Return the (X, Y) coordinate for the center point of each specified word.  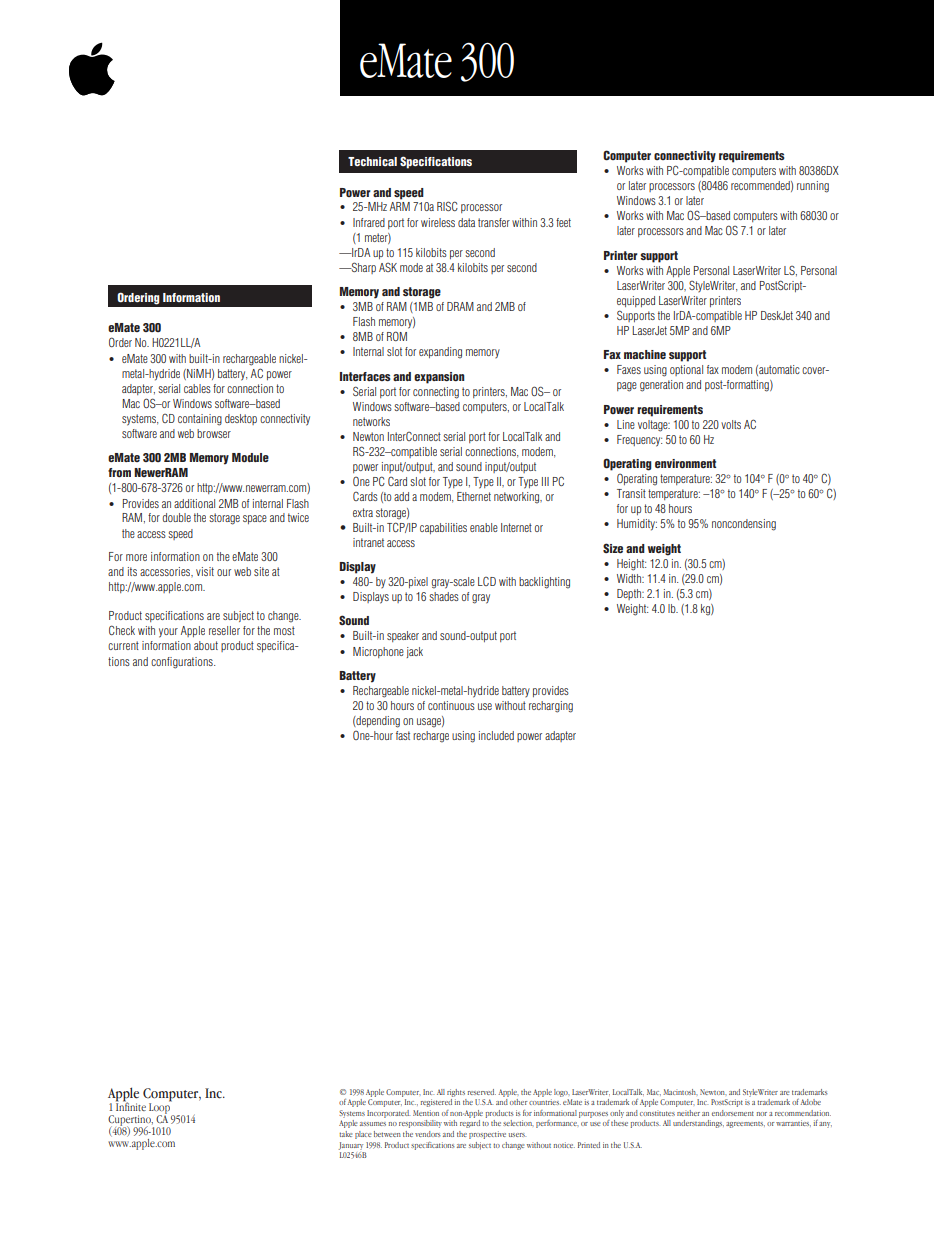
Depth (630, 594)
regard (470, 1124)
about (206, 645)
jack (415, 652)
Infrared (369, 222)
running (813, 187)
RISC (447, 206)
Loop (160, 1108)
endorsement (733, 1113)
